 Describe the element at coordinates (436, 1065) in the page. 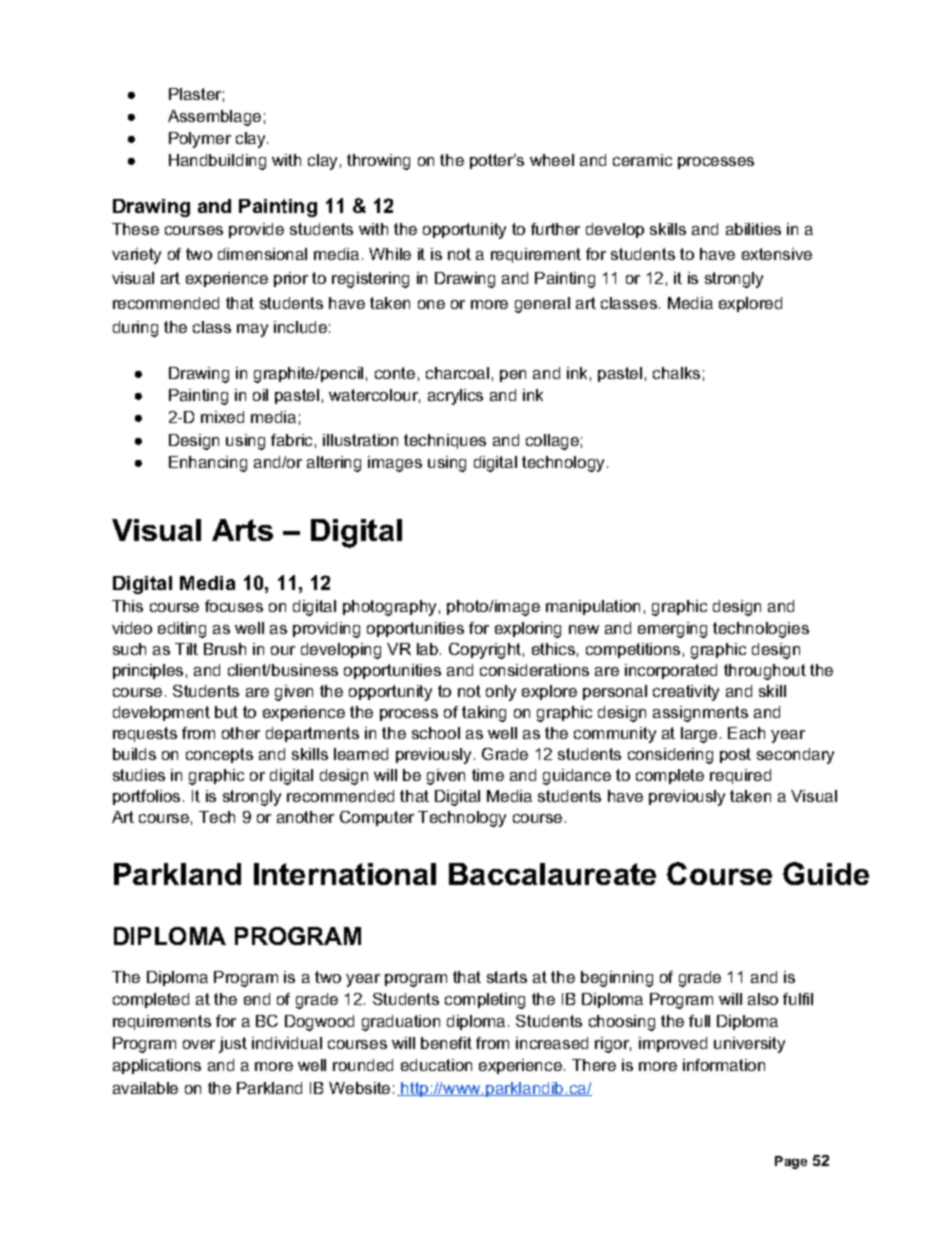

I see `education` at that location.
